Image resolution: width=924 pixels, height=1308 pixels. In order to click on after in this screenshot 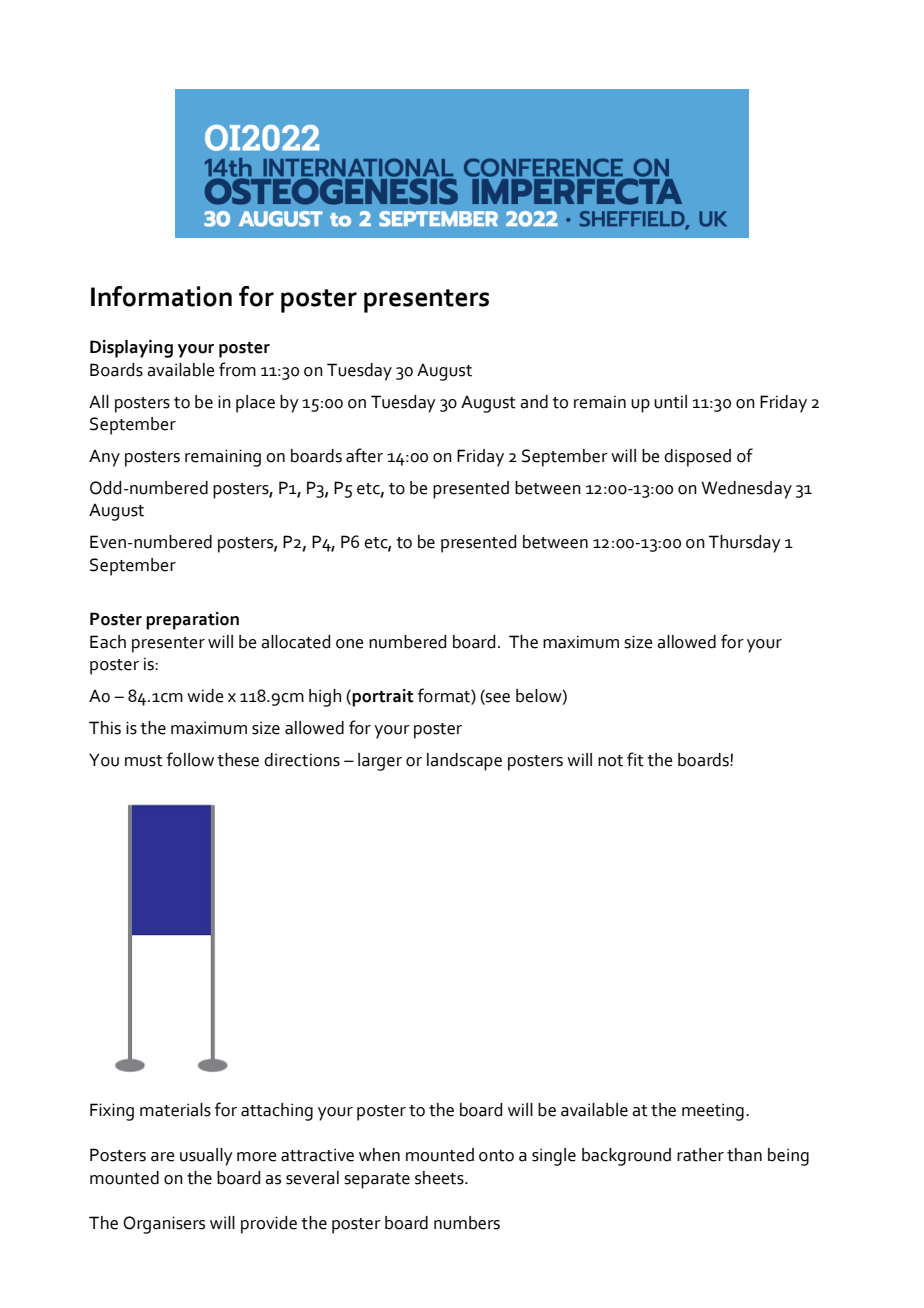, I will do `click(364, 455)`.
